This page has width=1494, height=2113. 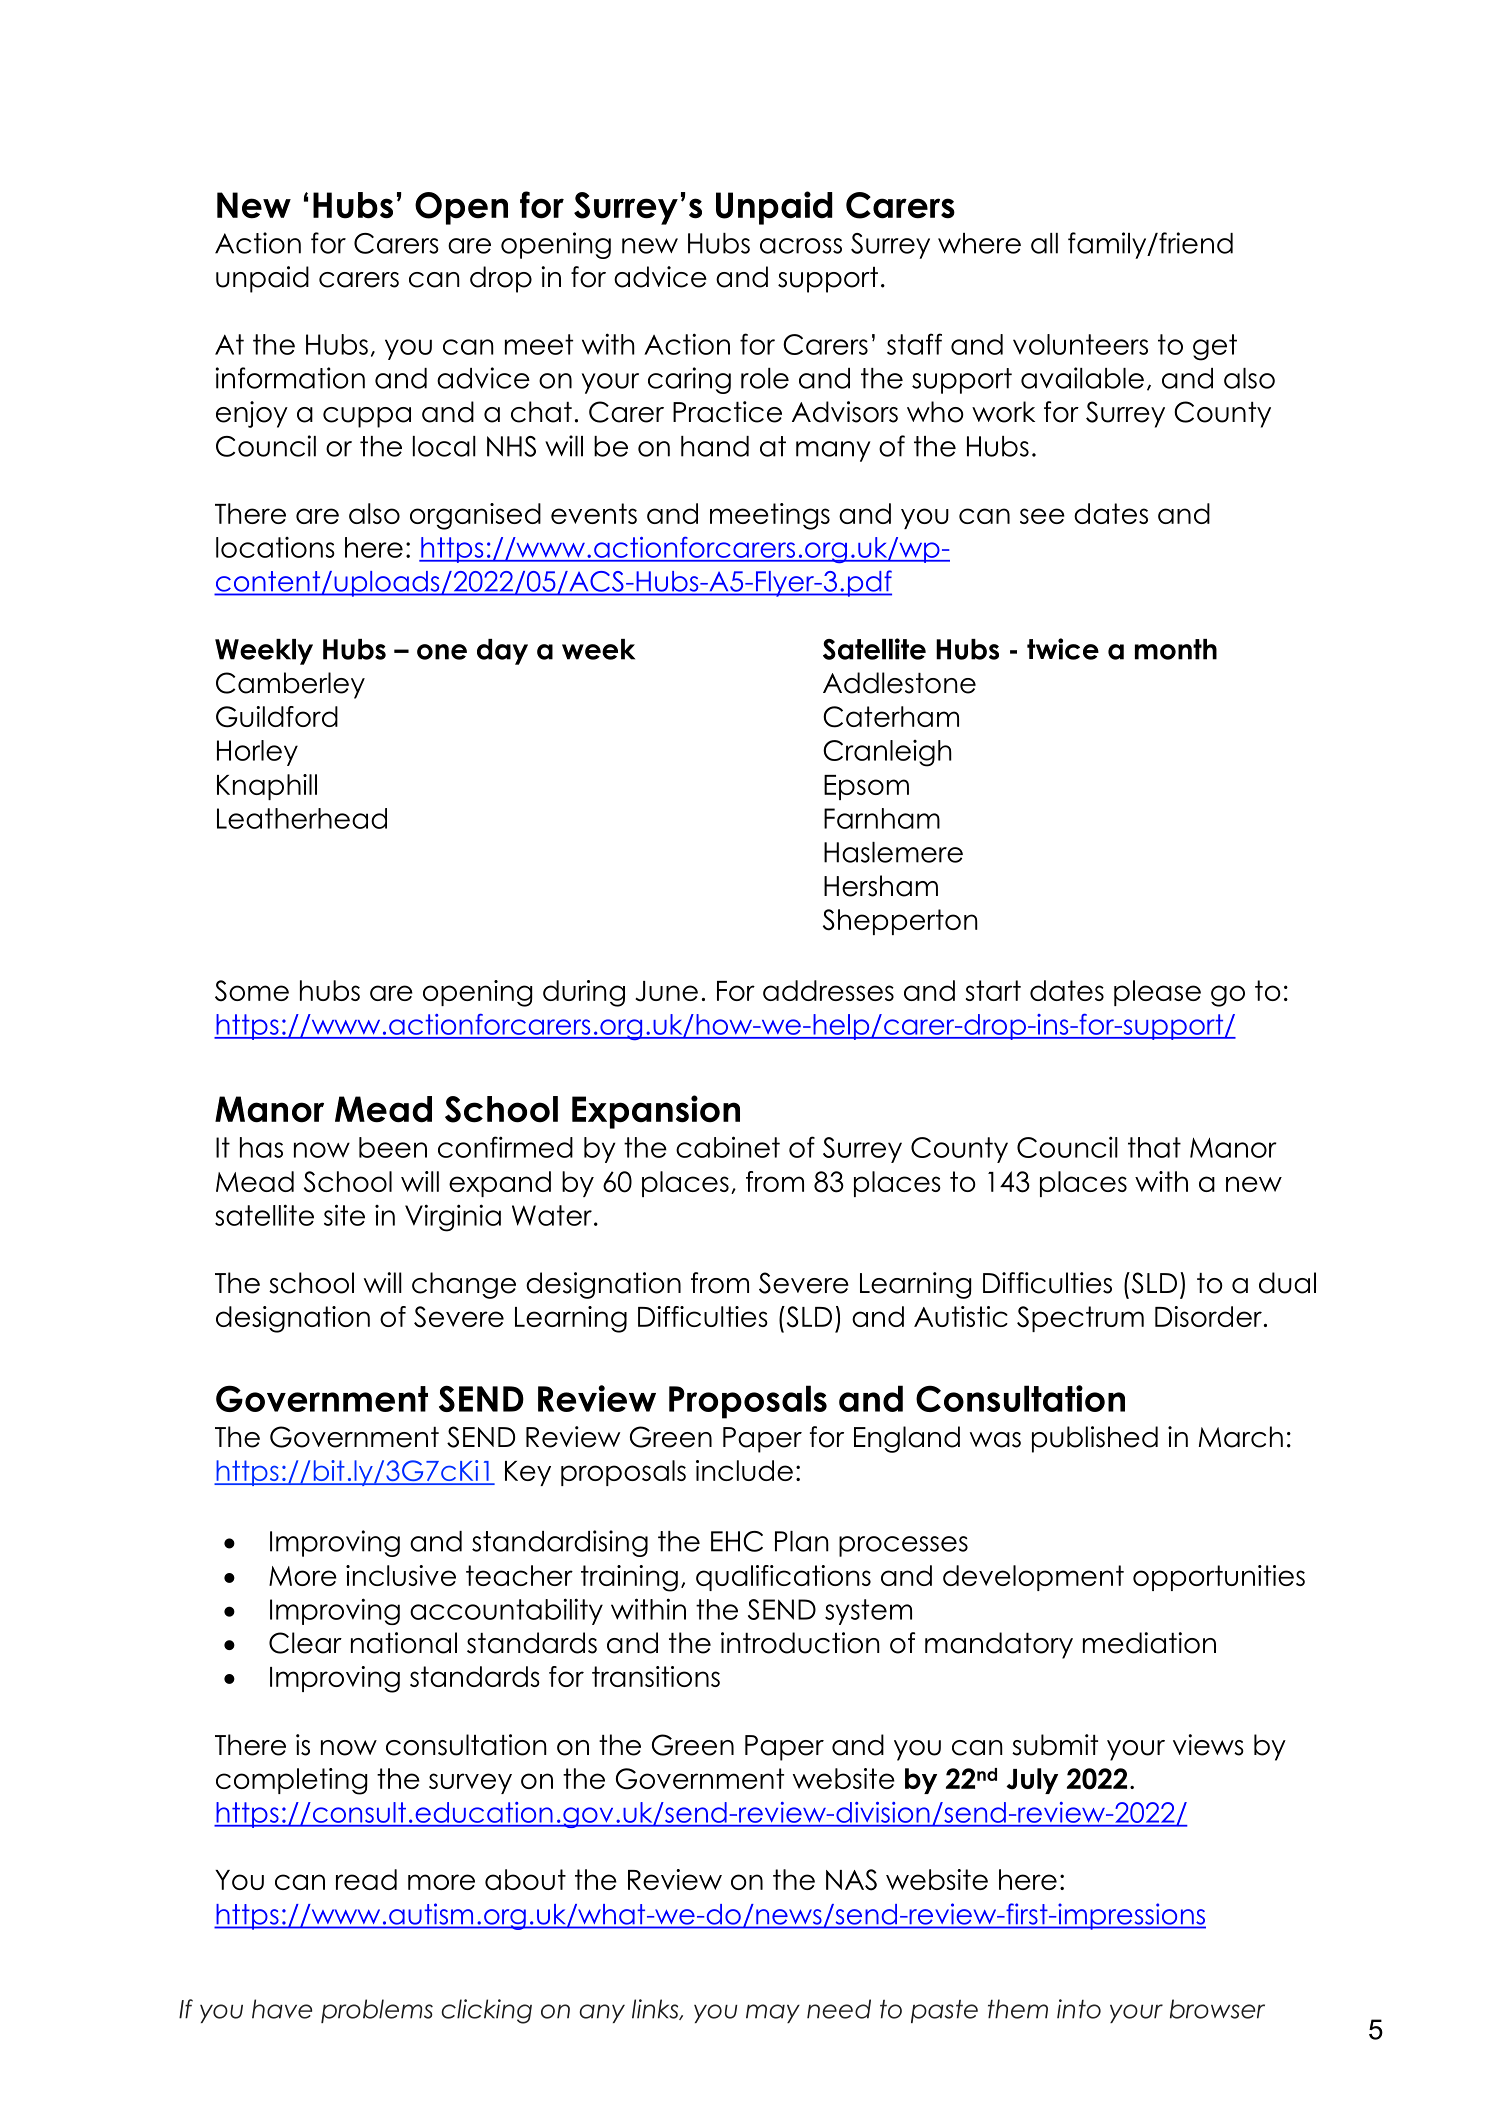 I want to click on across, so click(x=801, y=246).
